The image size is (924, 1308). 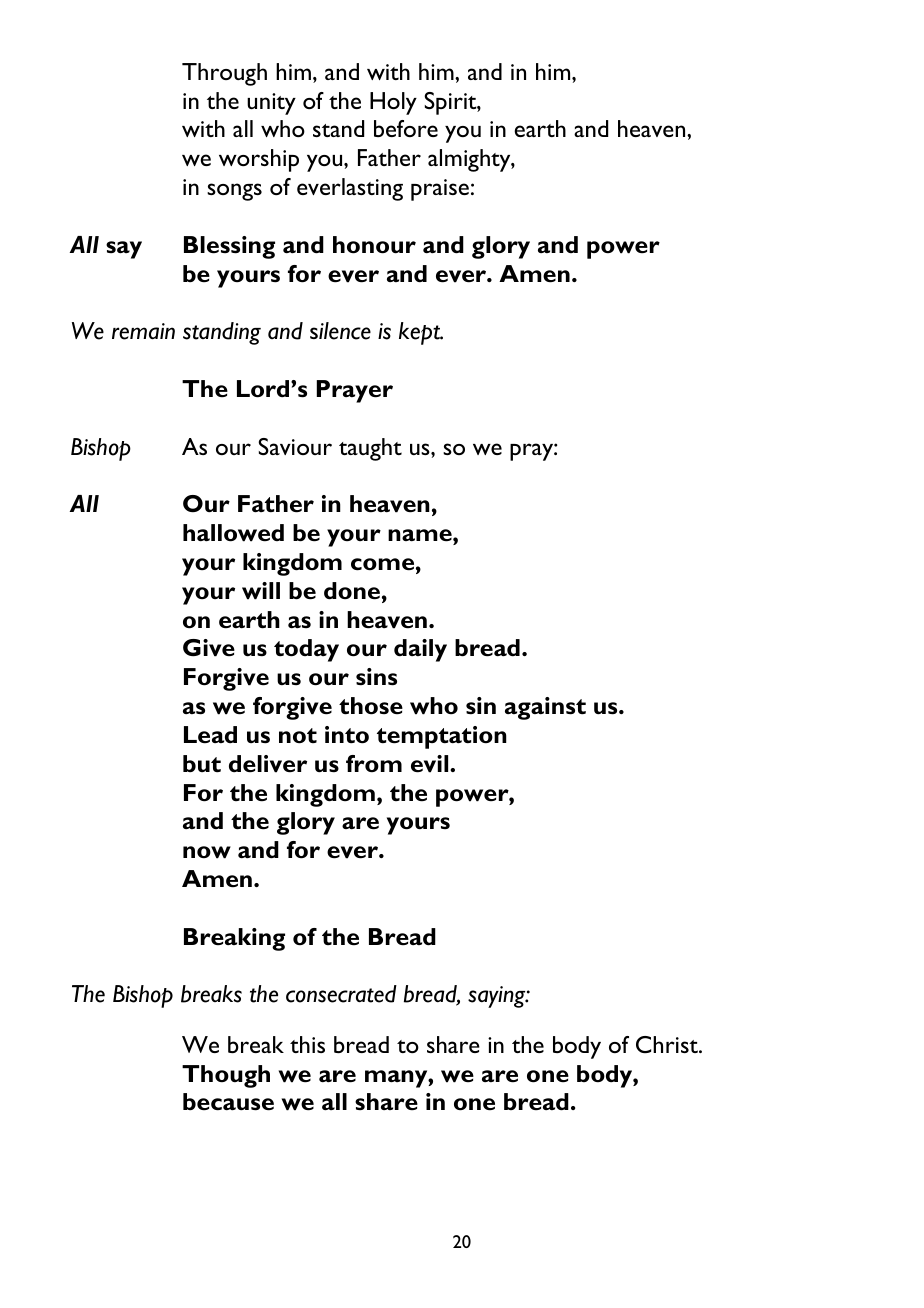 I want to click on evil, so click(x=431, y=764).
